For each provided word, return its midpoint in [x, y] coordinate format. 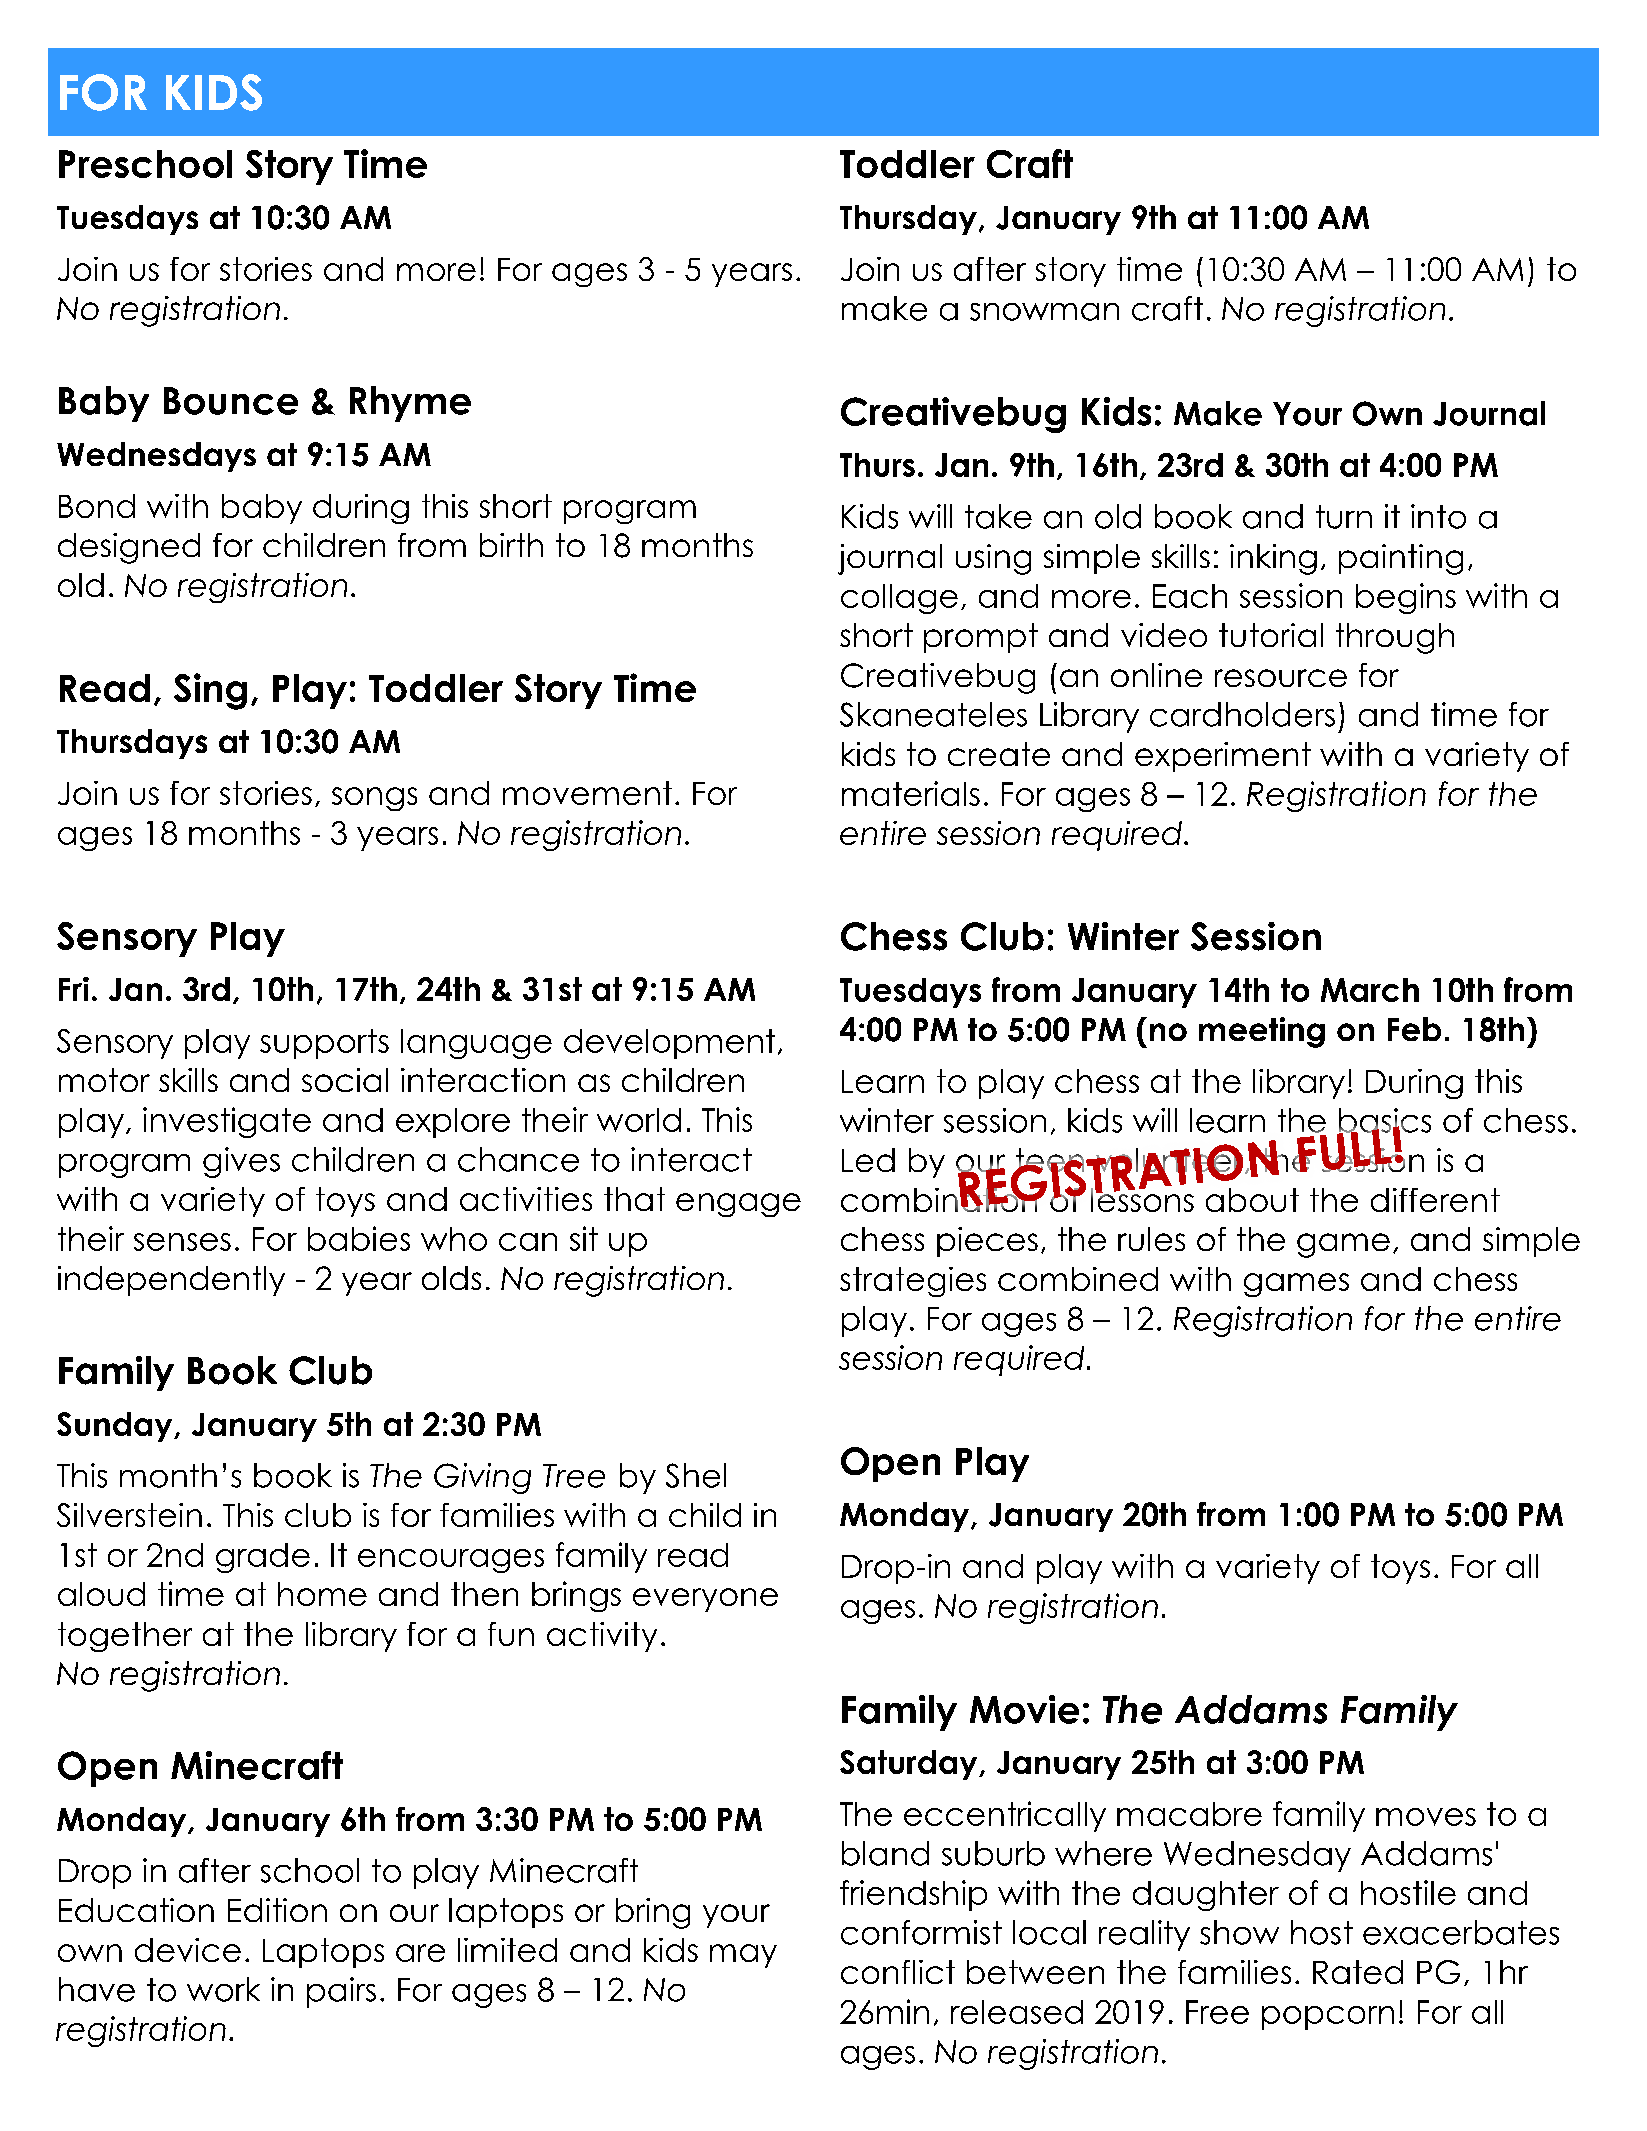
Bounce [231, 401]
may [743, 1956]
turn [1344, 517]
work [223, 1989]
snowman [1044, 312]
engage [738, 1205]
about [1252, 1200]
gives [241, 1162]
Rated [1358, 1972]
